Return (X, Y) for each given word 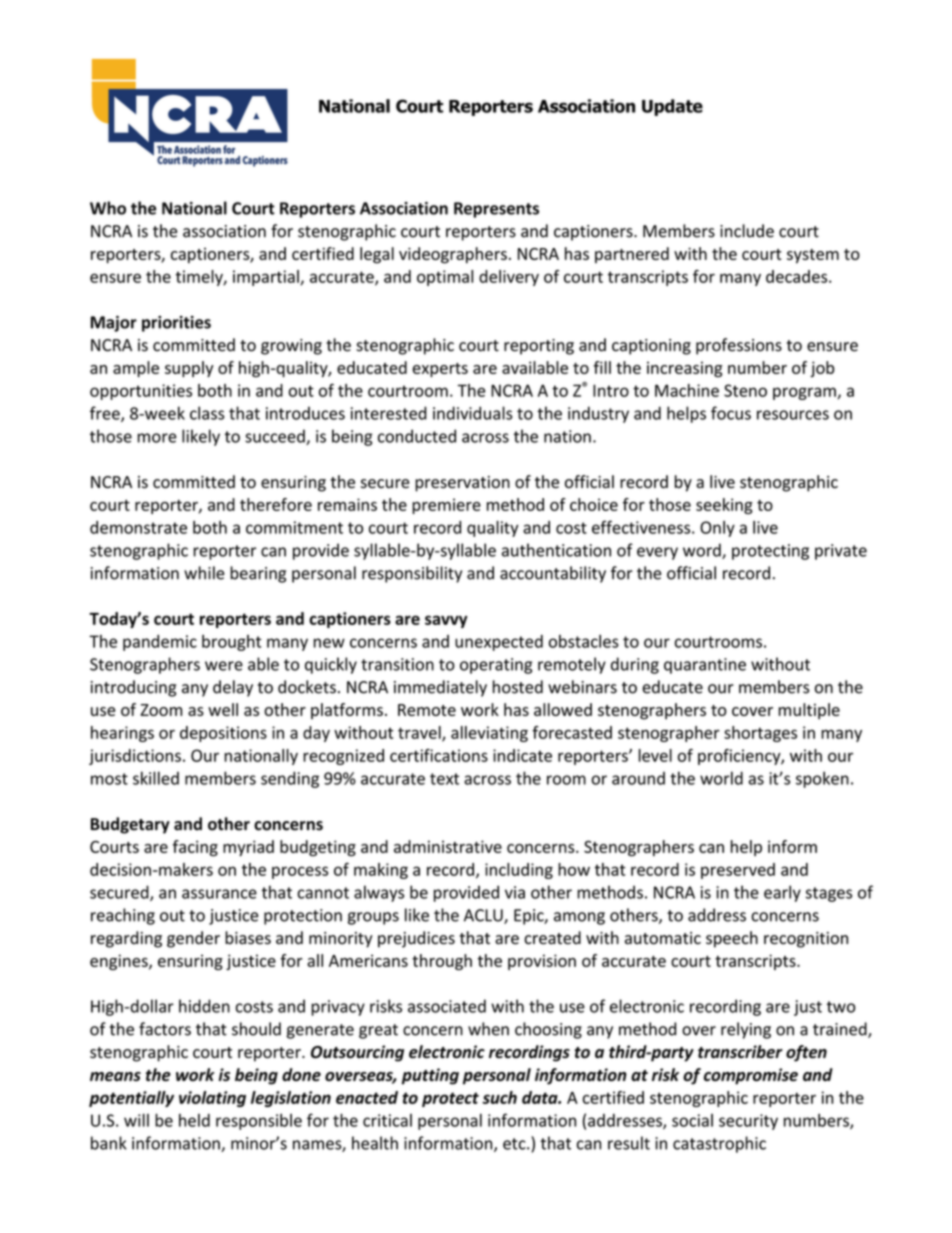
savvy (446, 621)
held (194, 1120)
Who (108, 208)
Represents (496, 210)
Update (672, 107)
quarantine (705, 666)
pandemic (160, 643)
